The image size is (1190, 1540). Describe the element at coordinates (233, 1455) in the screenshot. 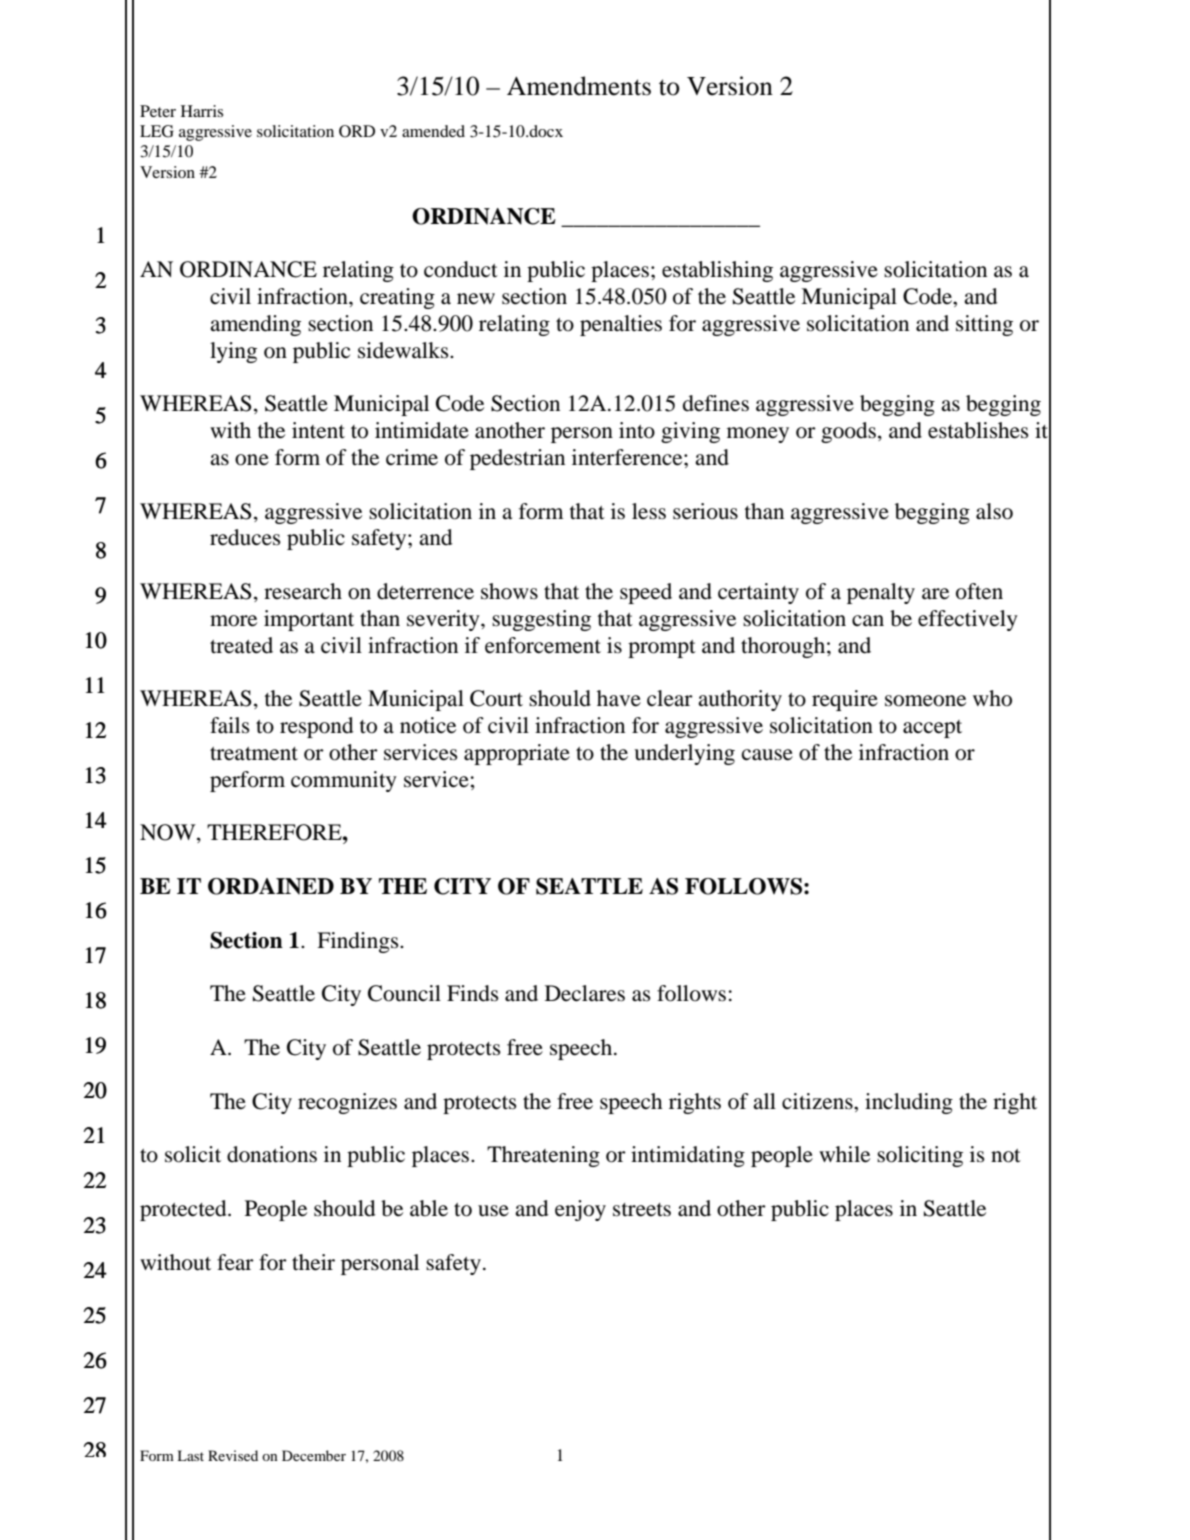

I see `Revised` at that location.
